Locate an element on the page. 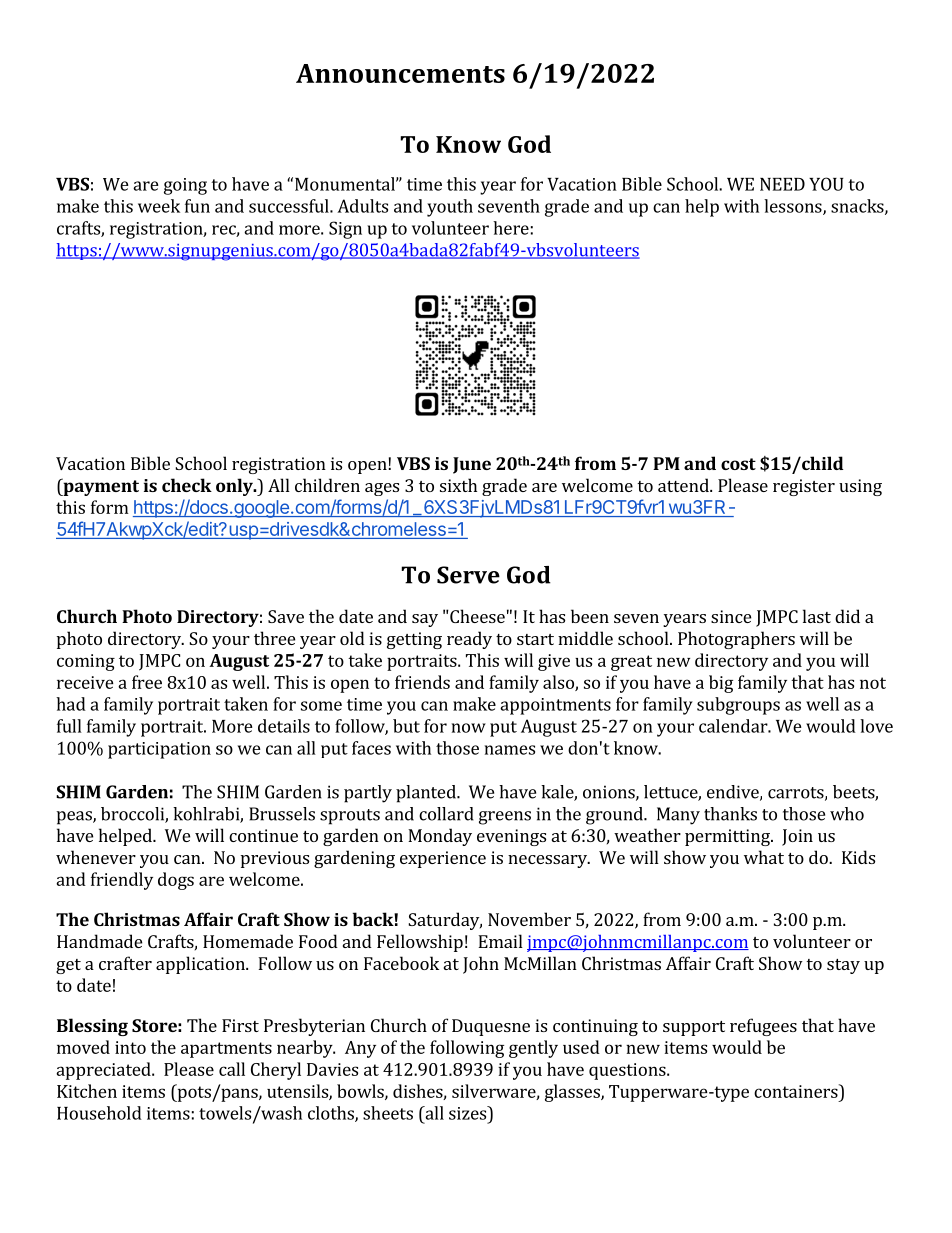  June is located at coordinates (472, 465).
